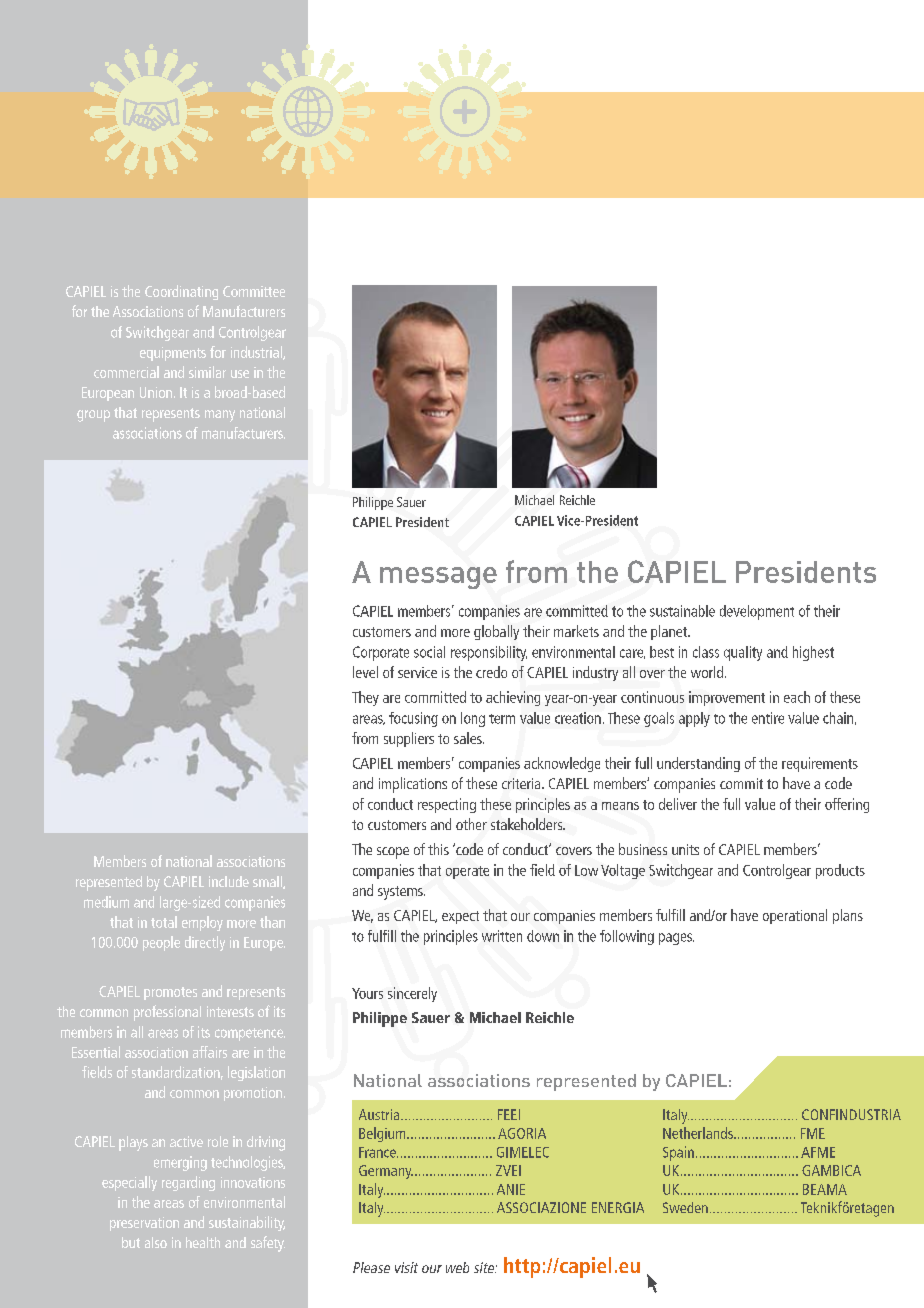 Image resolution: width=924 pixels, height=1308 pixels. Describe the element at coordinates (541, 1207) in the screenshot. I see `ASSOCIAZIONE` at that location.
